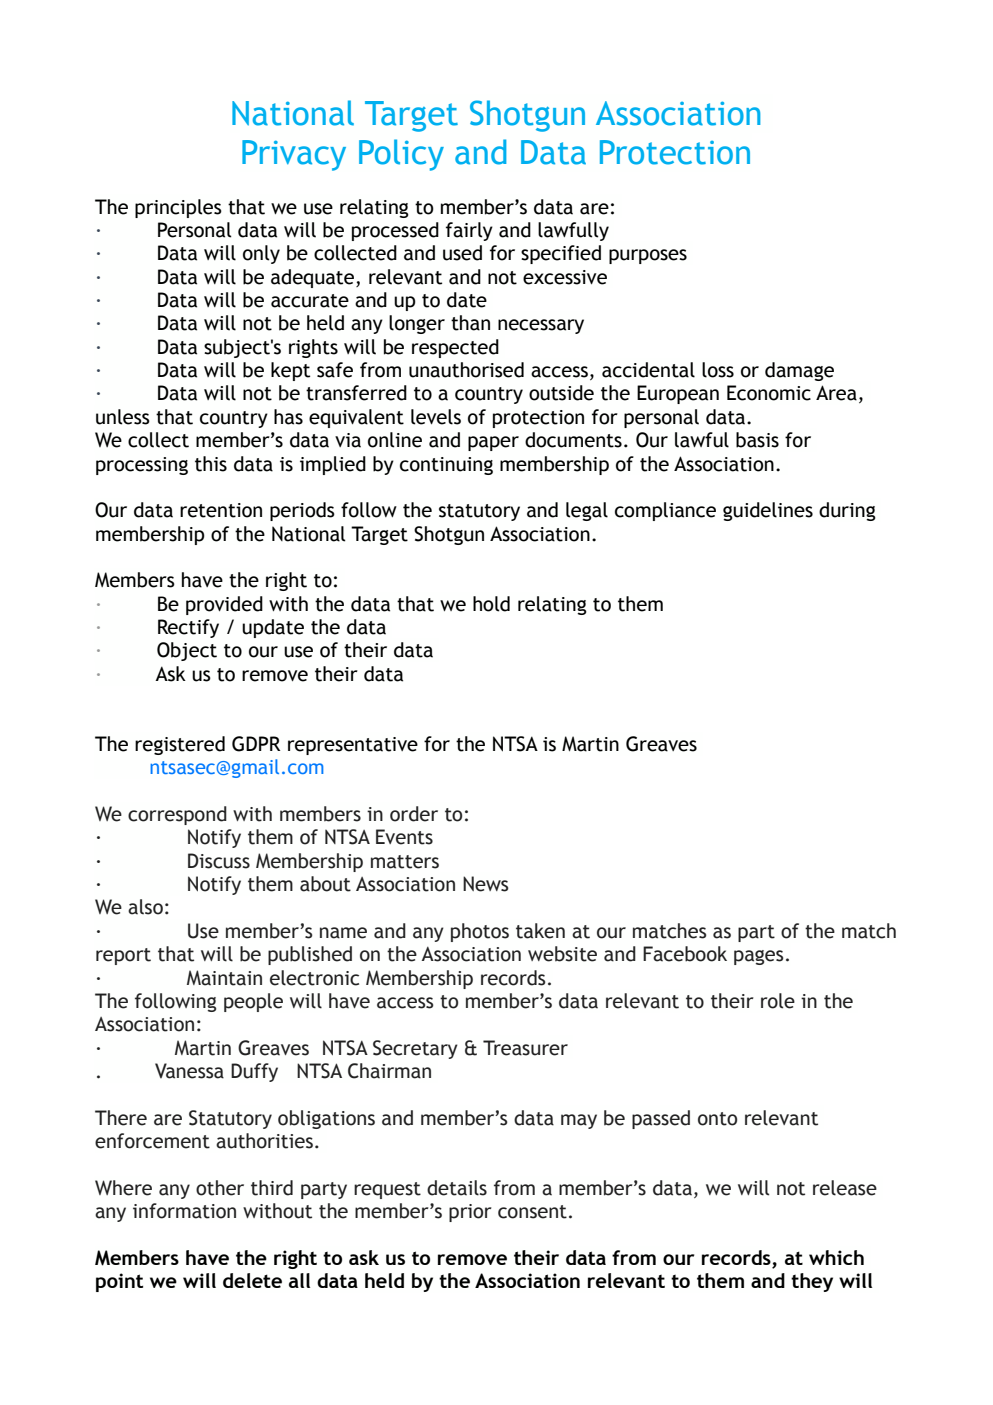  I want to click on information, so click(184, 1211).
